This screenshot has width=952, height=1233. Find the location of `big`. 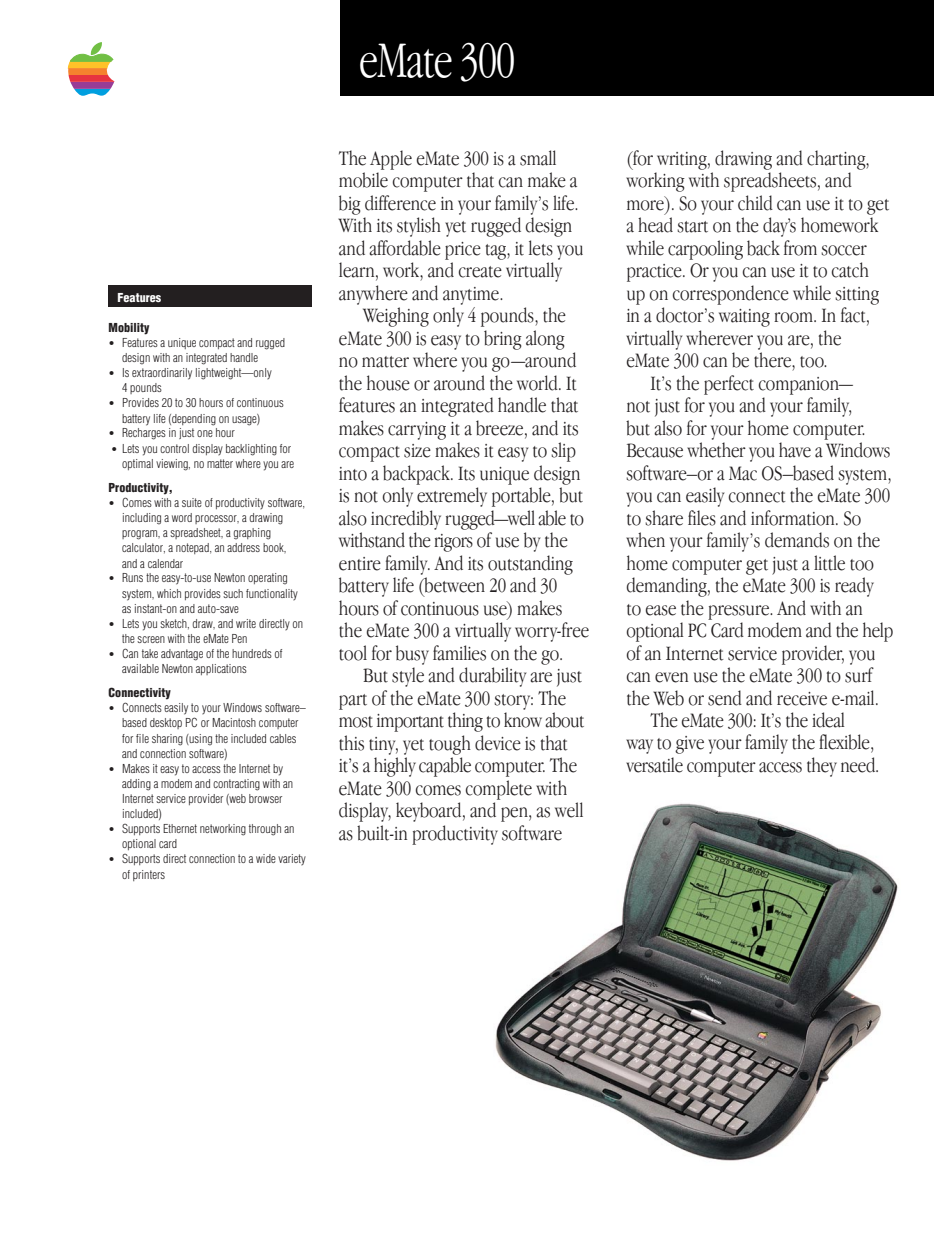

big is located at coordinates (350, 205).
